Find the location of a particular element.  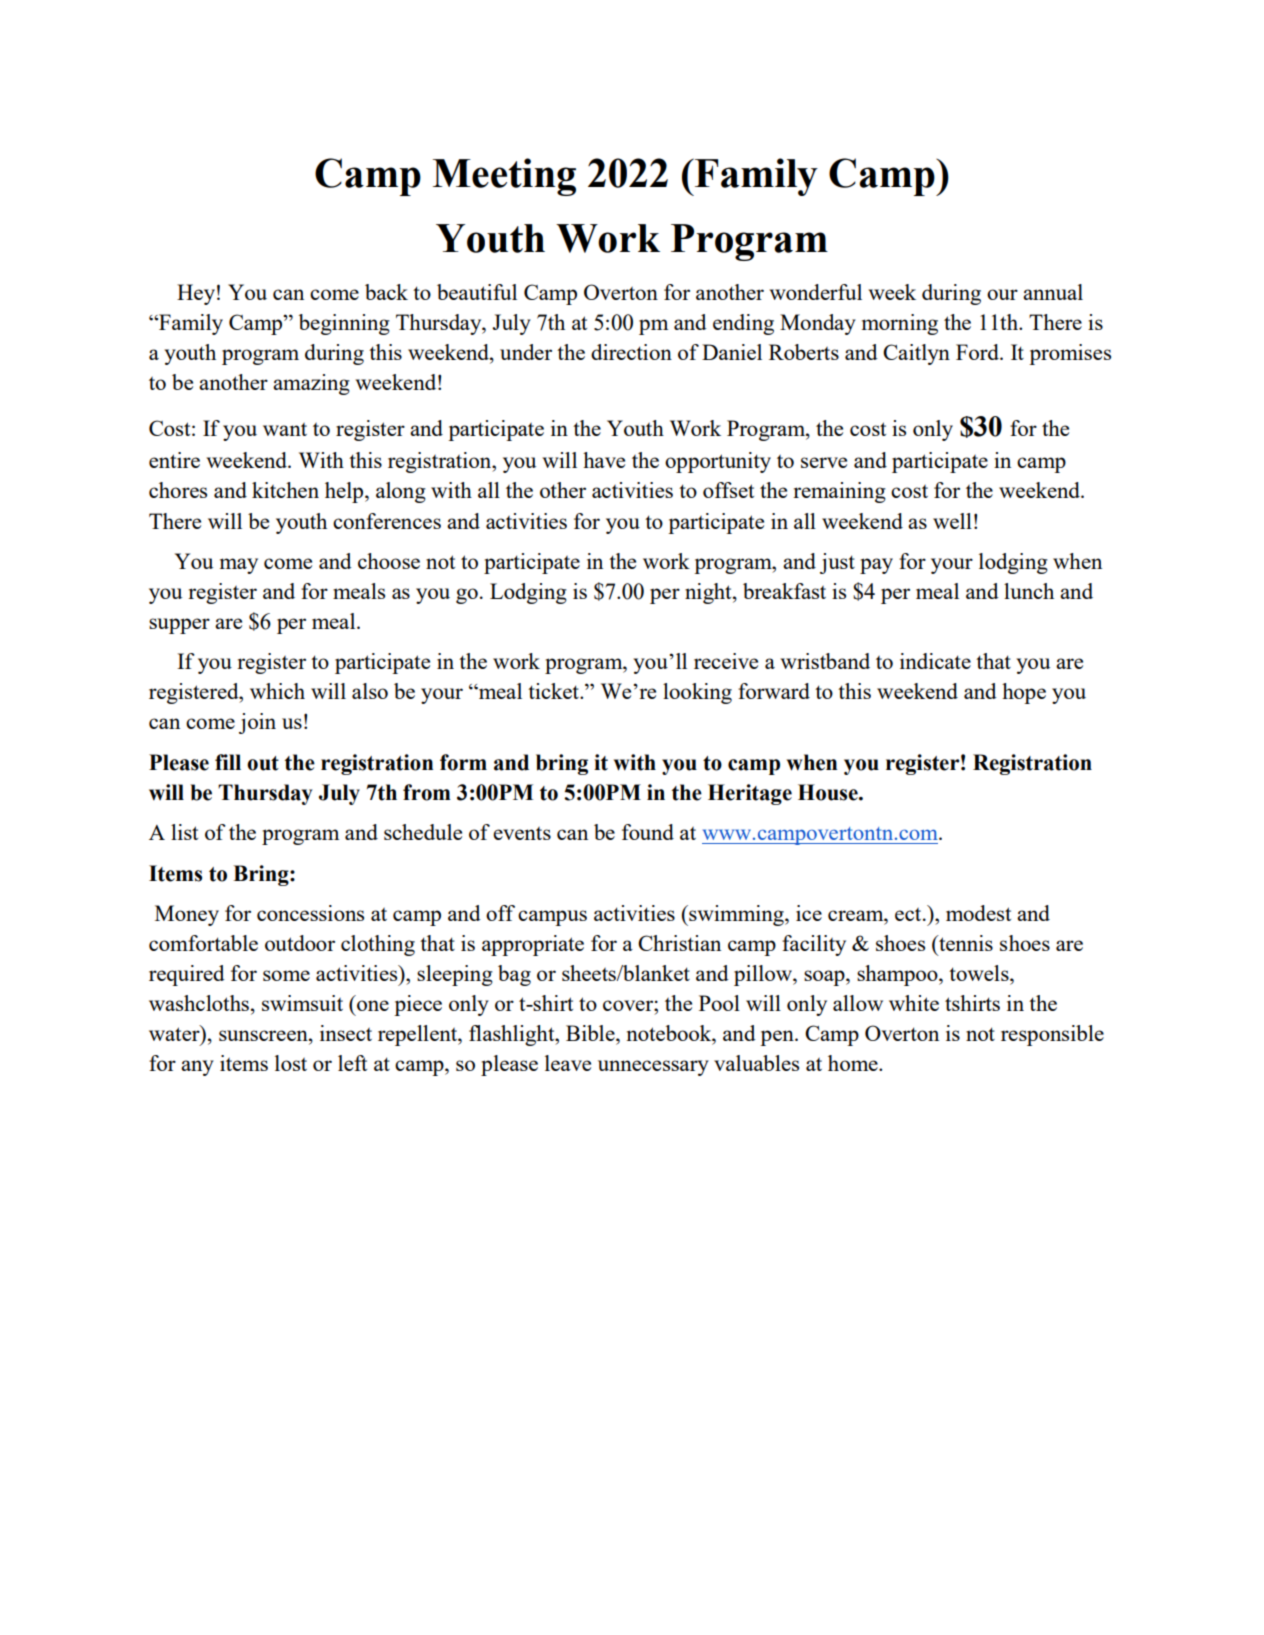

Hey is located at coordinates (196, 294).
